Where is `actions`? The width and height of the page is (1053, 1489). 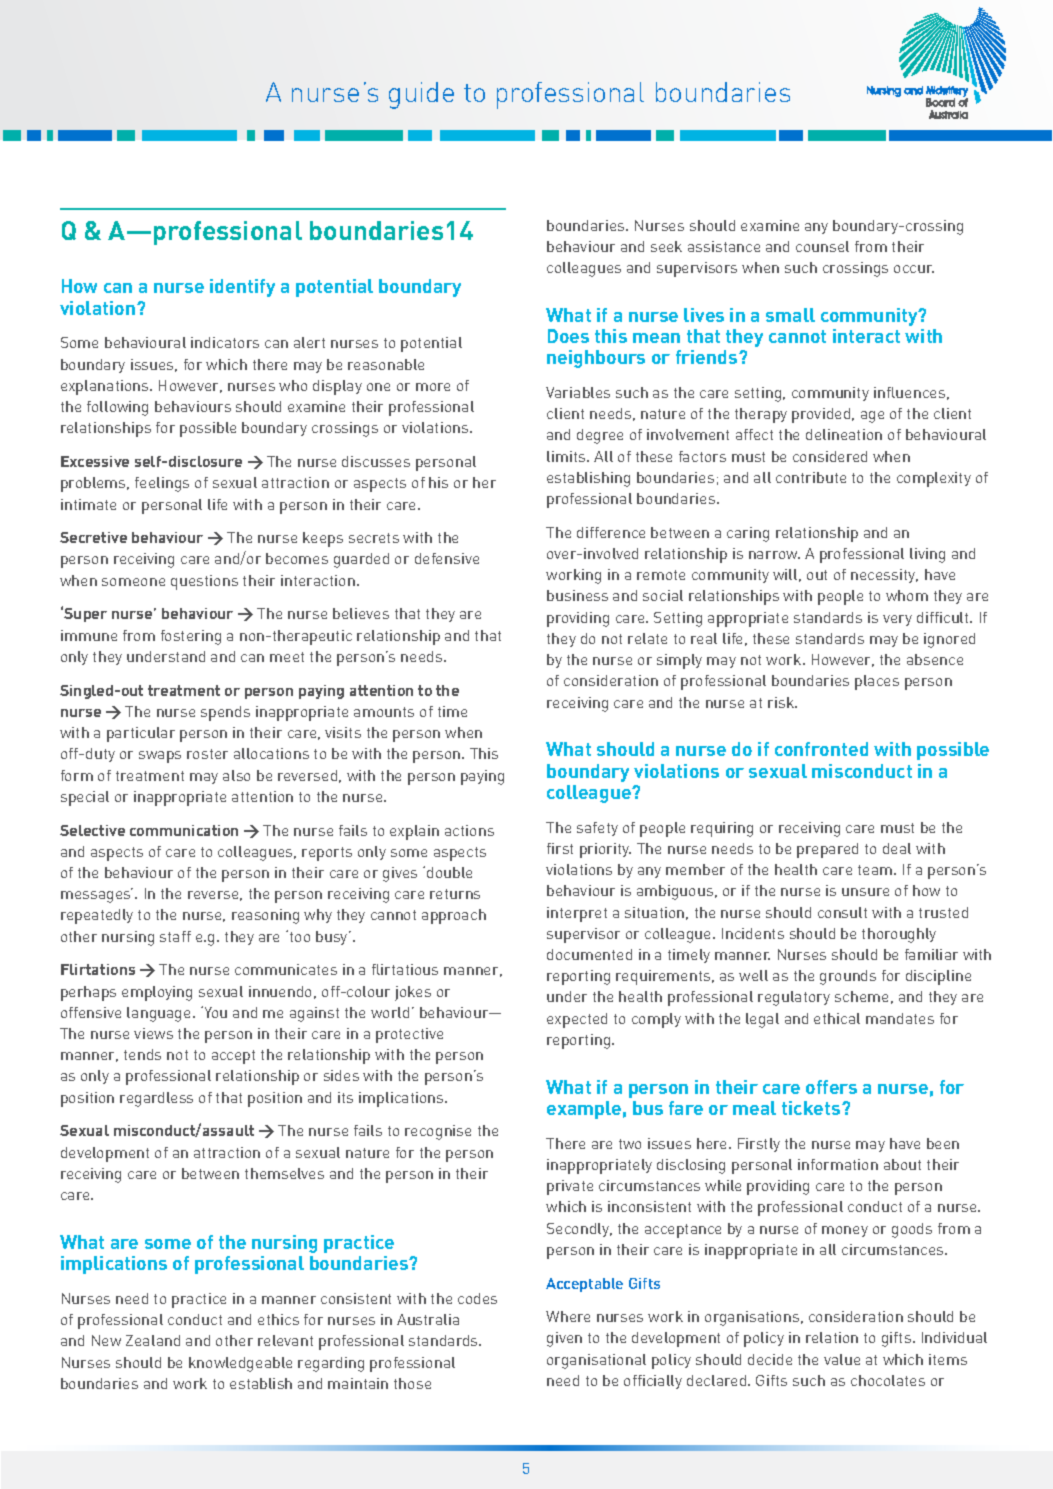 actions is located at coordinates (469, 830).
